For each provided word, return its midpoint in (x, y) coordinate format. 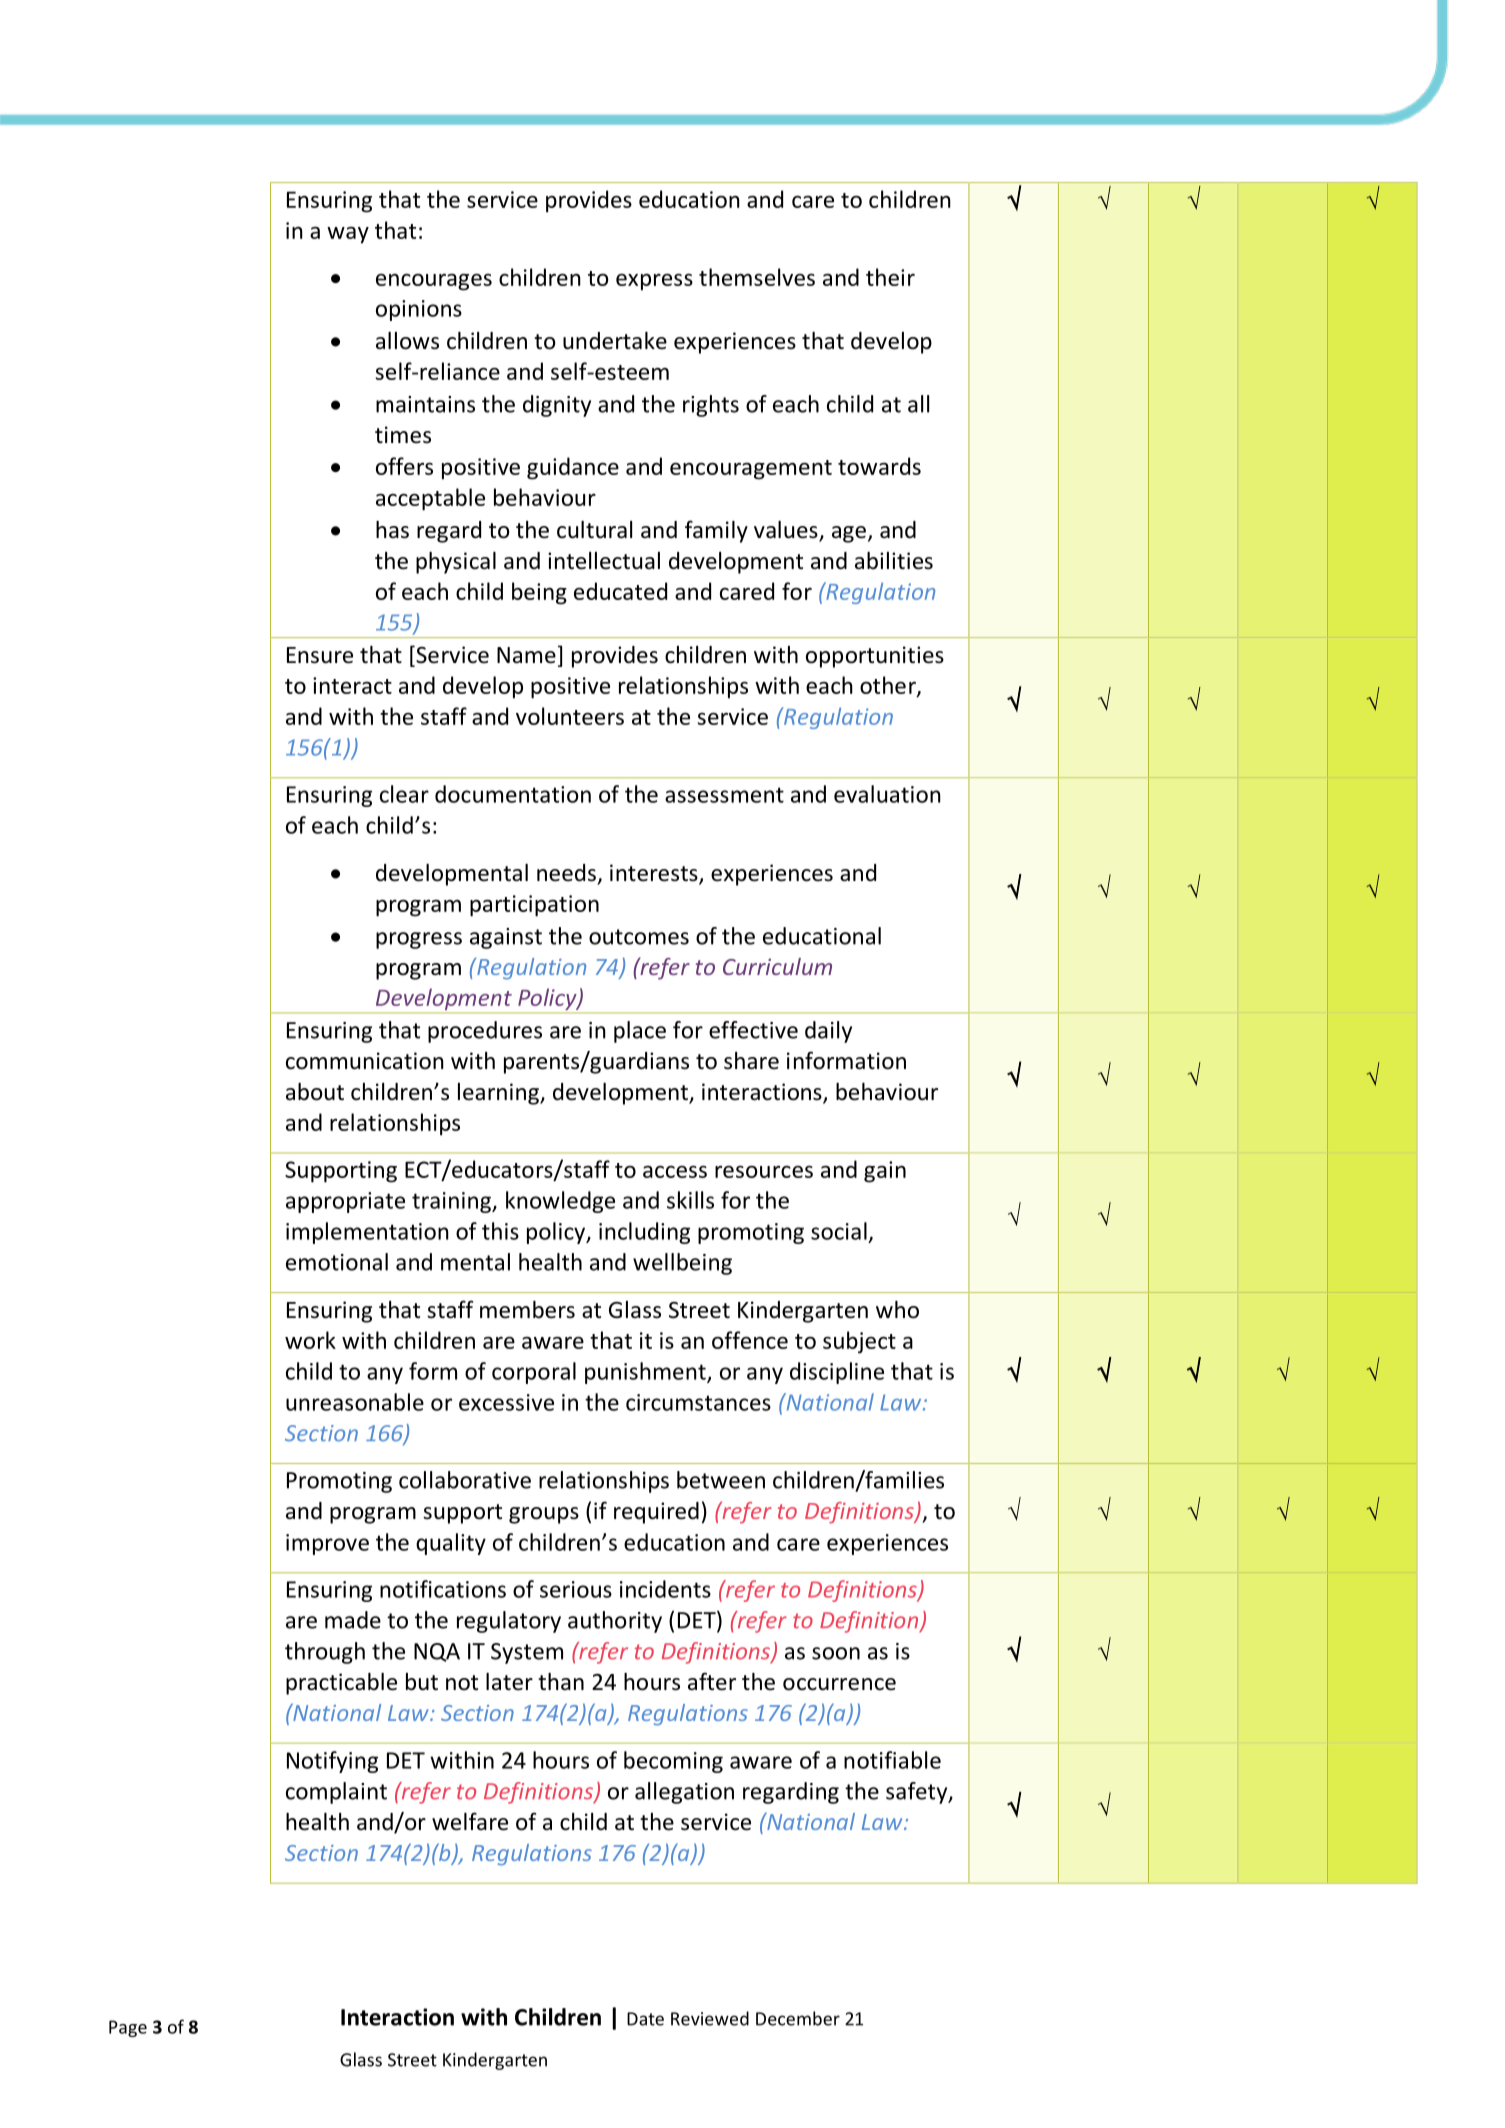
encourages (434, 282)
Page (128, 2028)
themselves (757, 277)
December (798, 2018)
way (348, 235)
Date (645, 2019)
